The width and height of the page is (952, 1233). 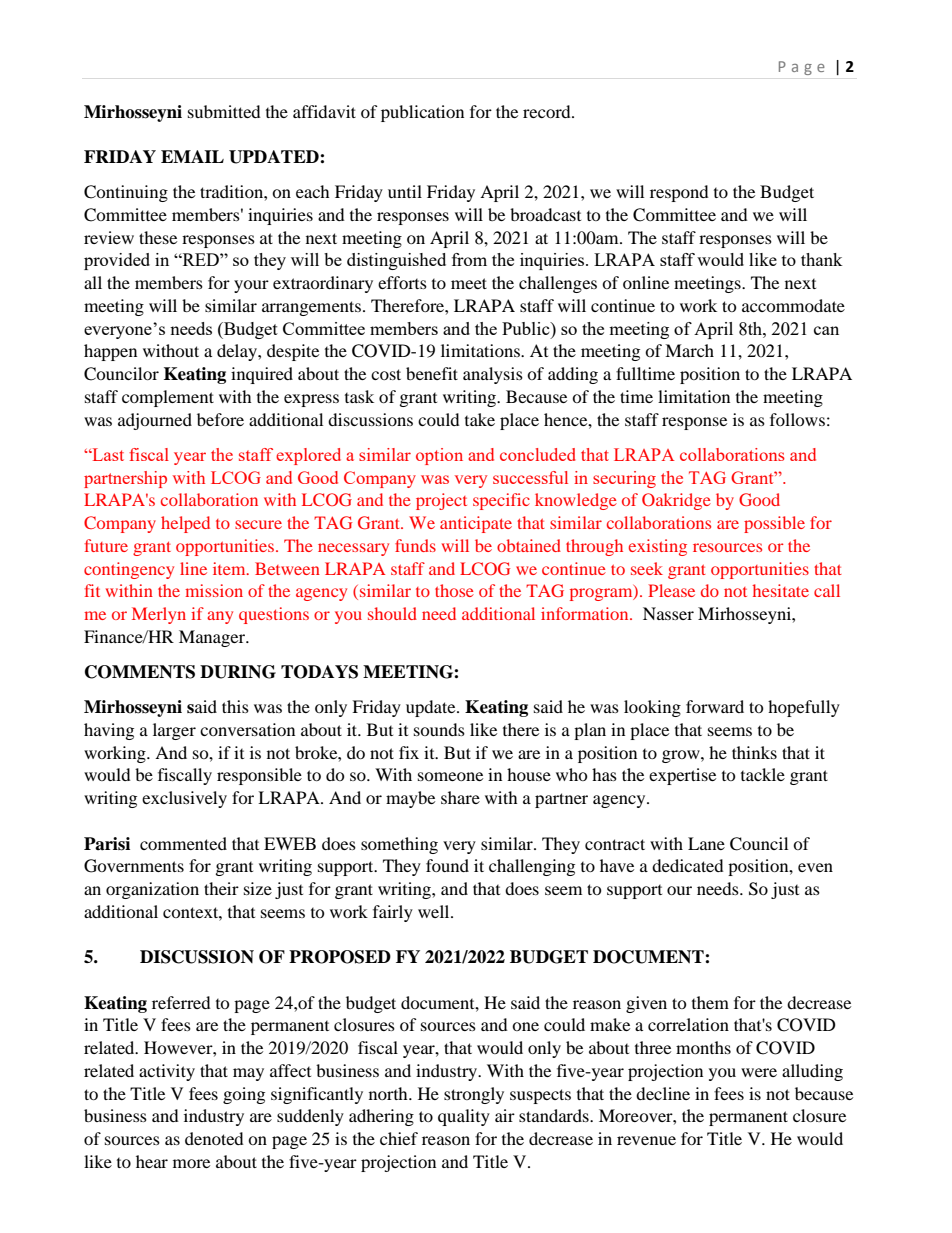 What do you see at coordinates (464, 1117) in the page?
I see `quality` at bounding box center [464, 1117].
